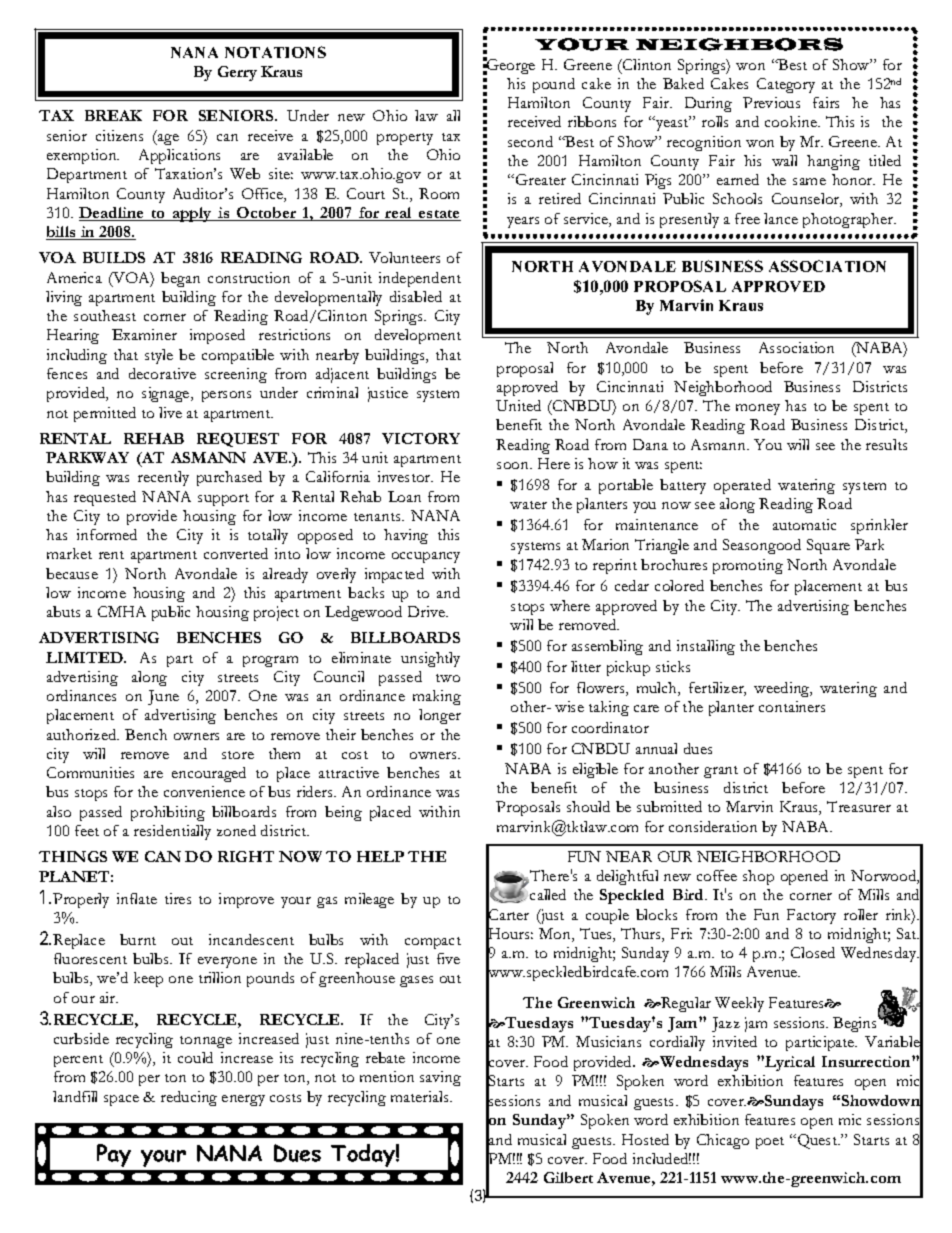 The width and height of the document is (952, 1233). I want to click on reducing, so click(189, 1098).
